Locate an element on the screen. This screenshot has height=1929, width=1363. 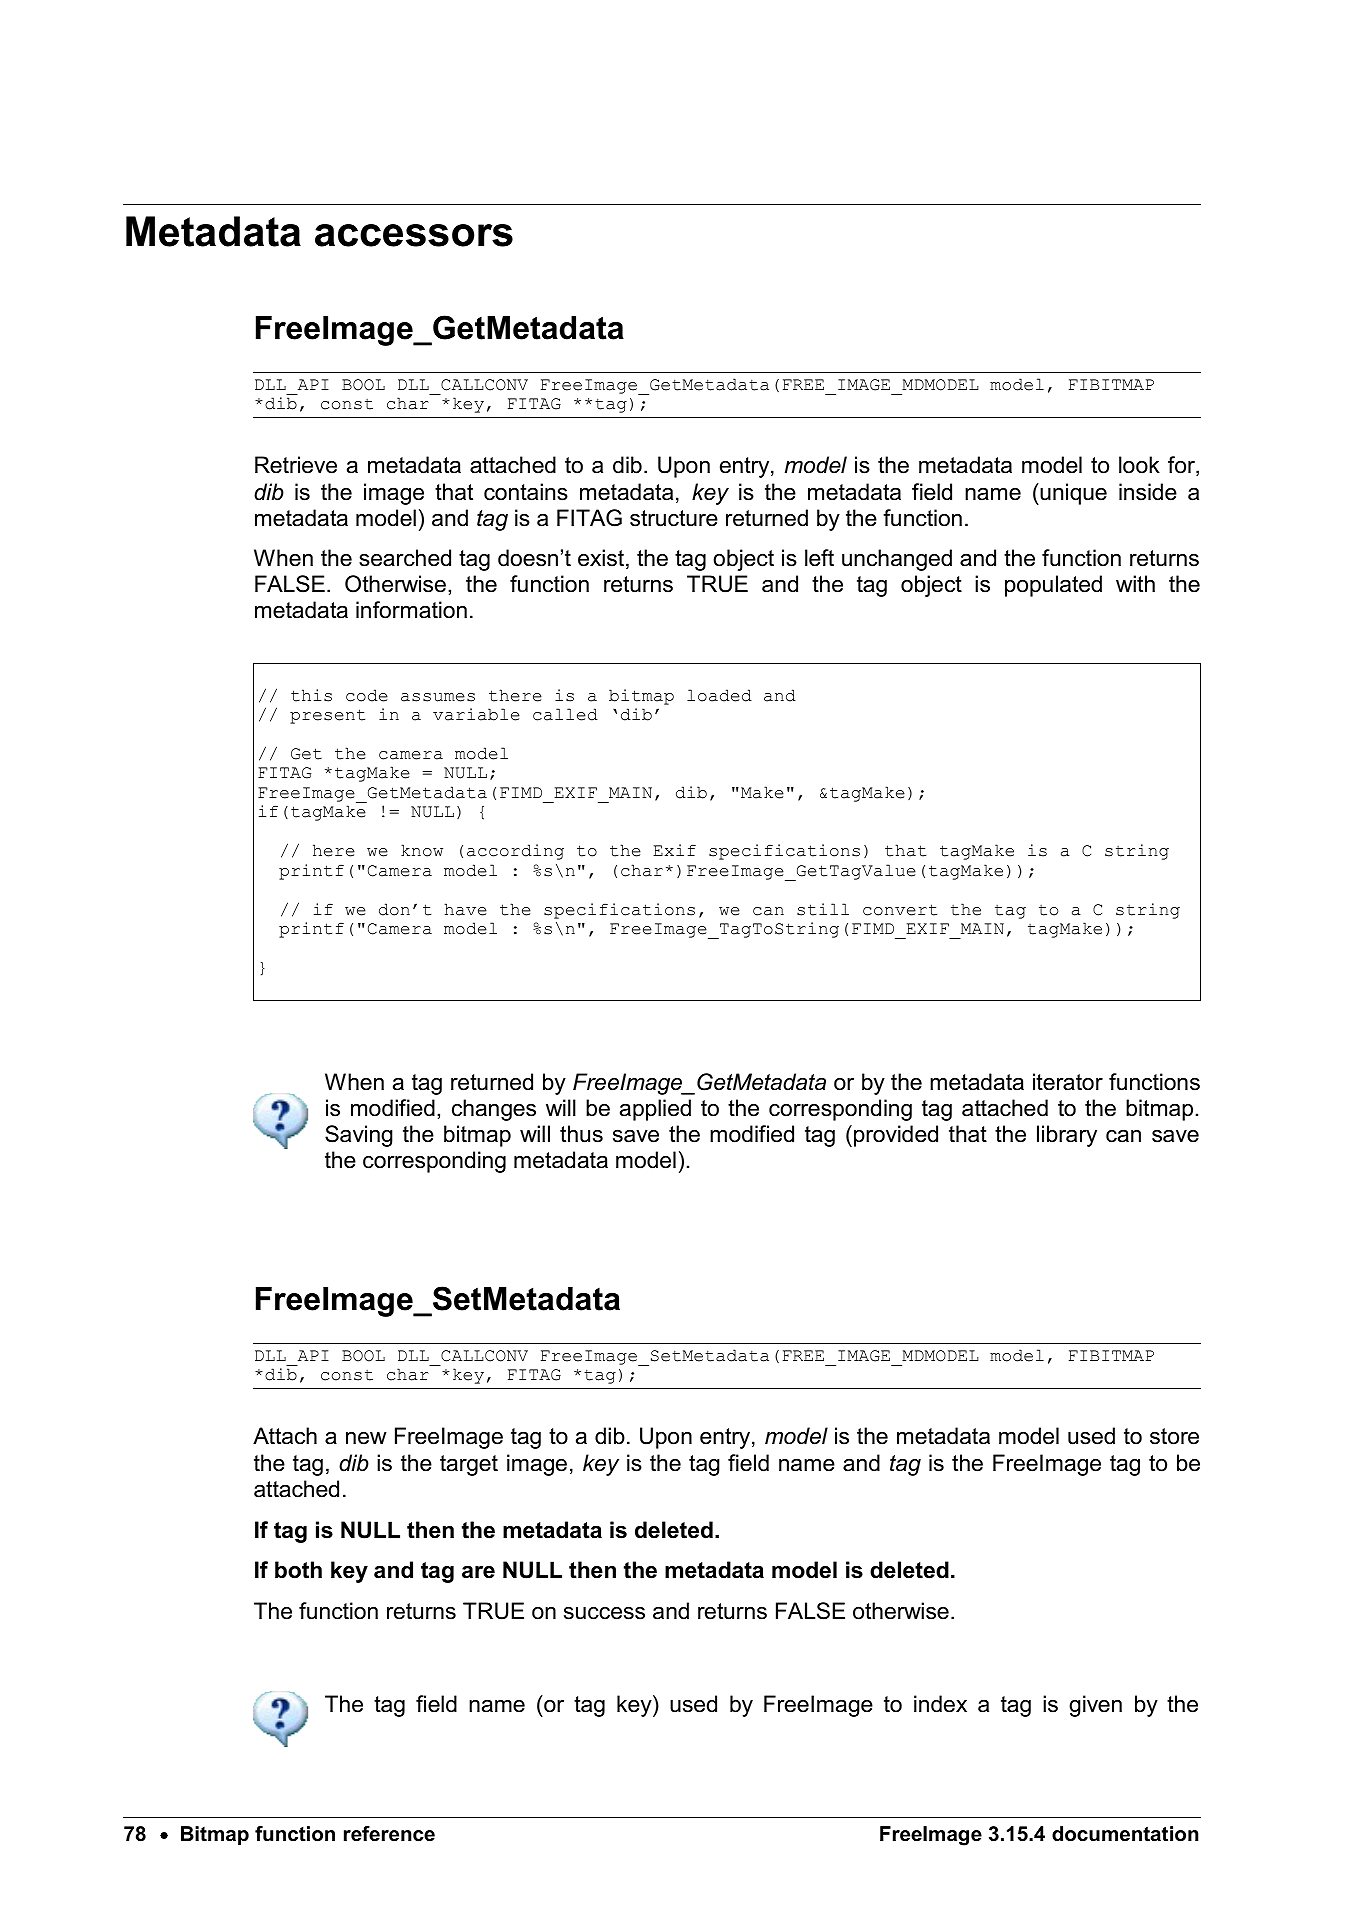
structure is located at coordinates (674, 518).
